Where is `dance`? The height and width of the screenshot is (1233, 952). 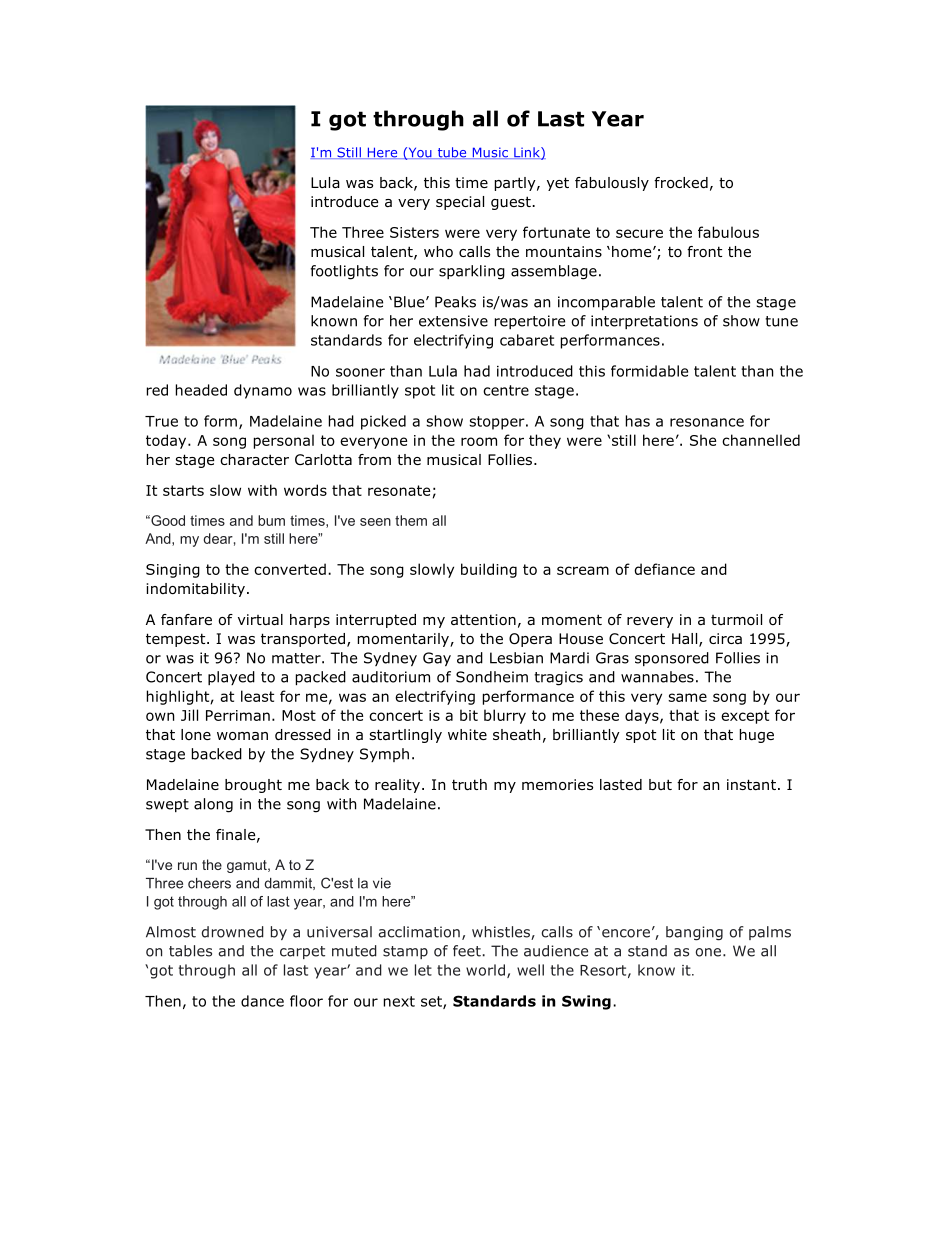 dance is located at coordinates (262, 1001).
